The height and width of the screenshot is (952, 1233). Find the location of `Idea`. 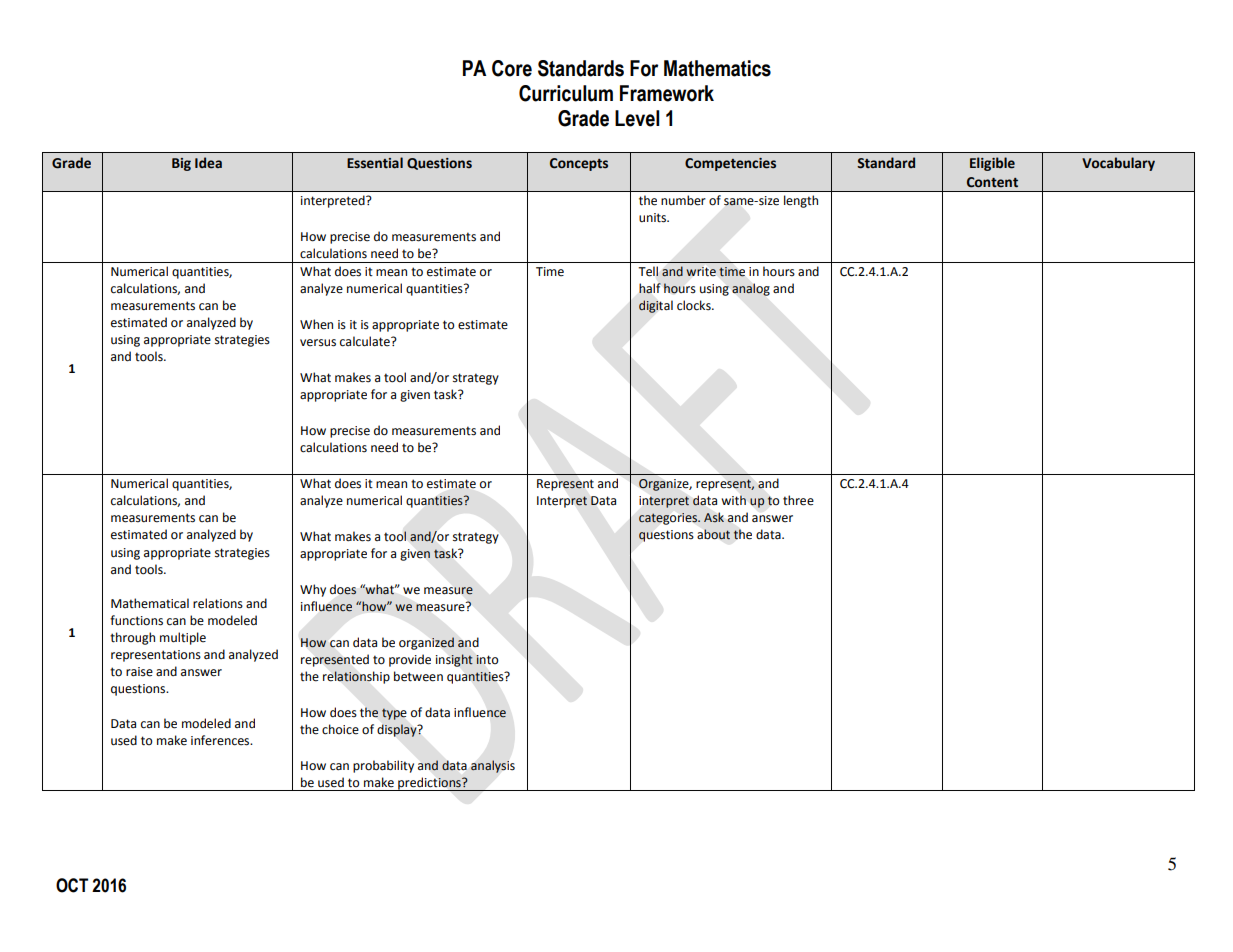

Idea is located at coordinates (208, 163).
